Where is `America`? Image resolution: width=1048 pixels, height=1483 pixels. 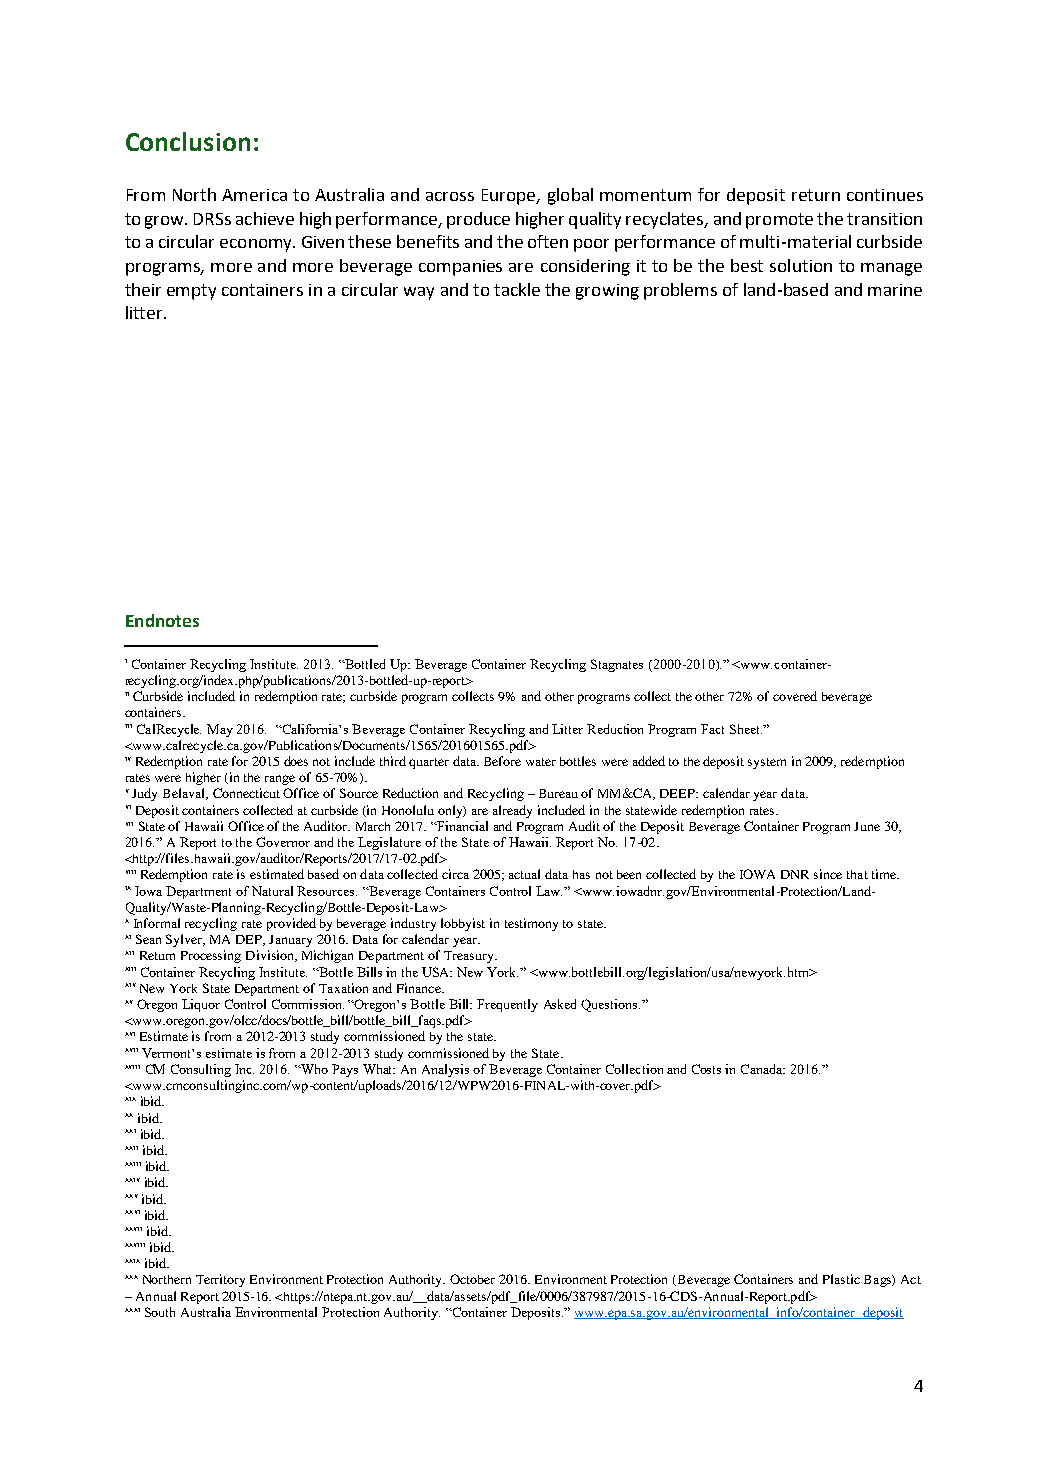 America is located at coordinates (254, 195).
